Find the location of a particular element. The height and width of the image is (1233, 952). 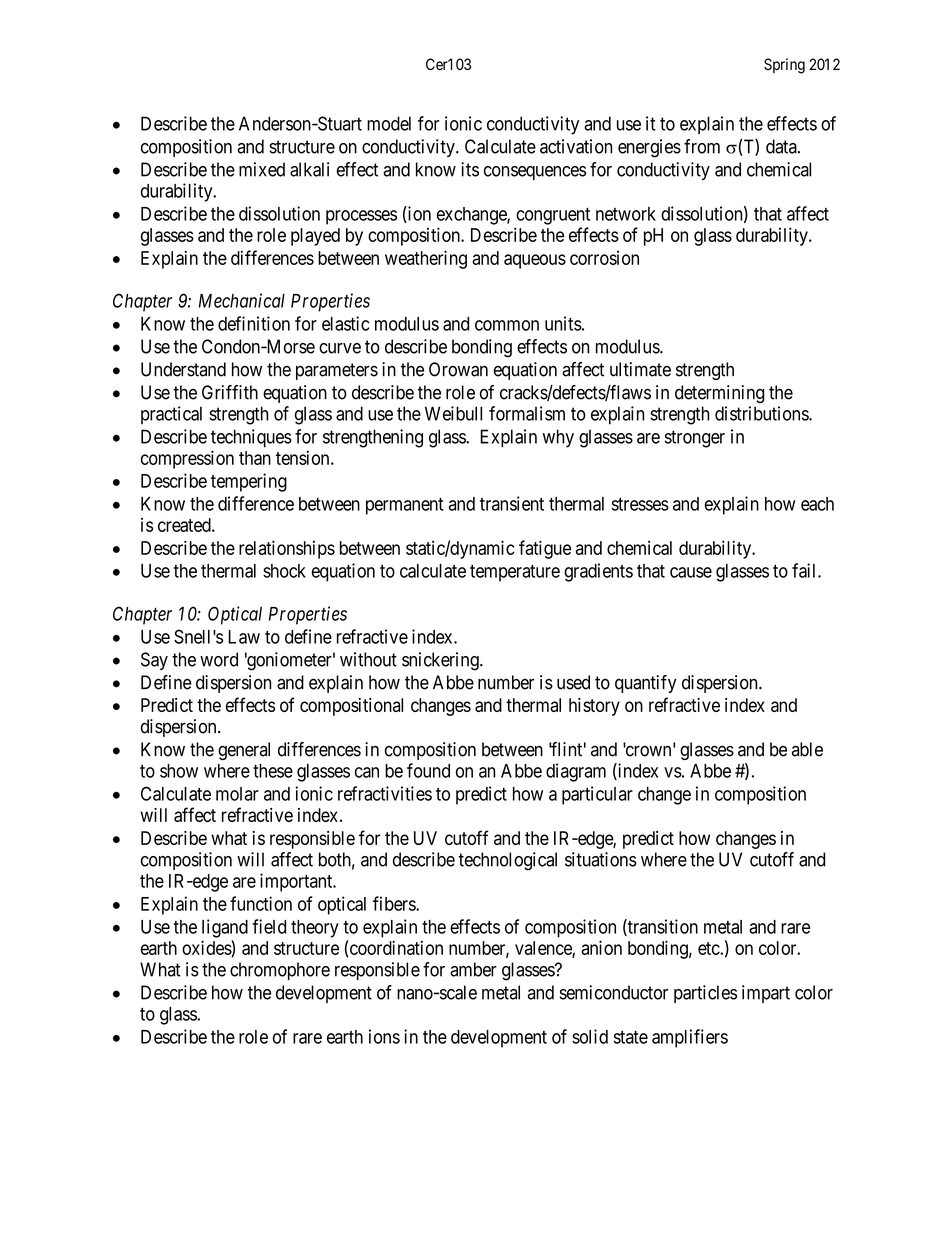

Spring is located at coordinates (784, 66).
